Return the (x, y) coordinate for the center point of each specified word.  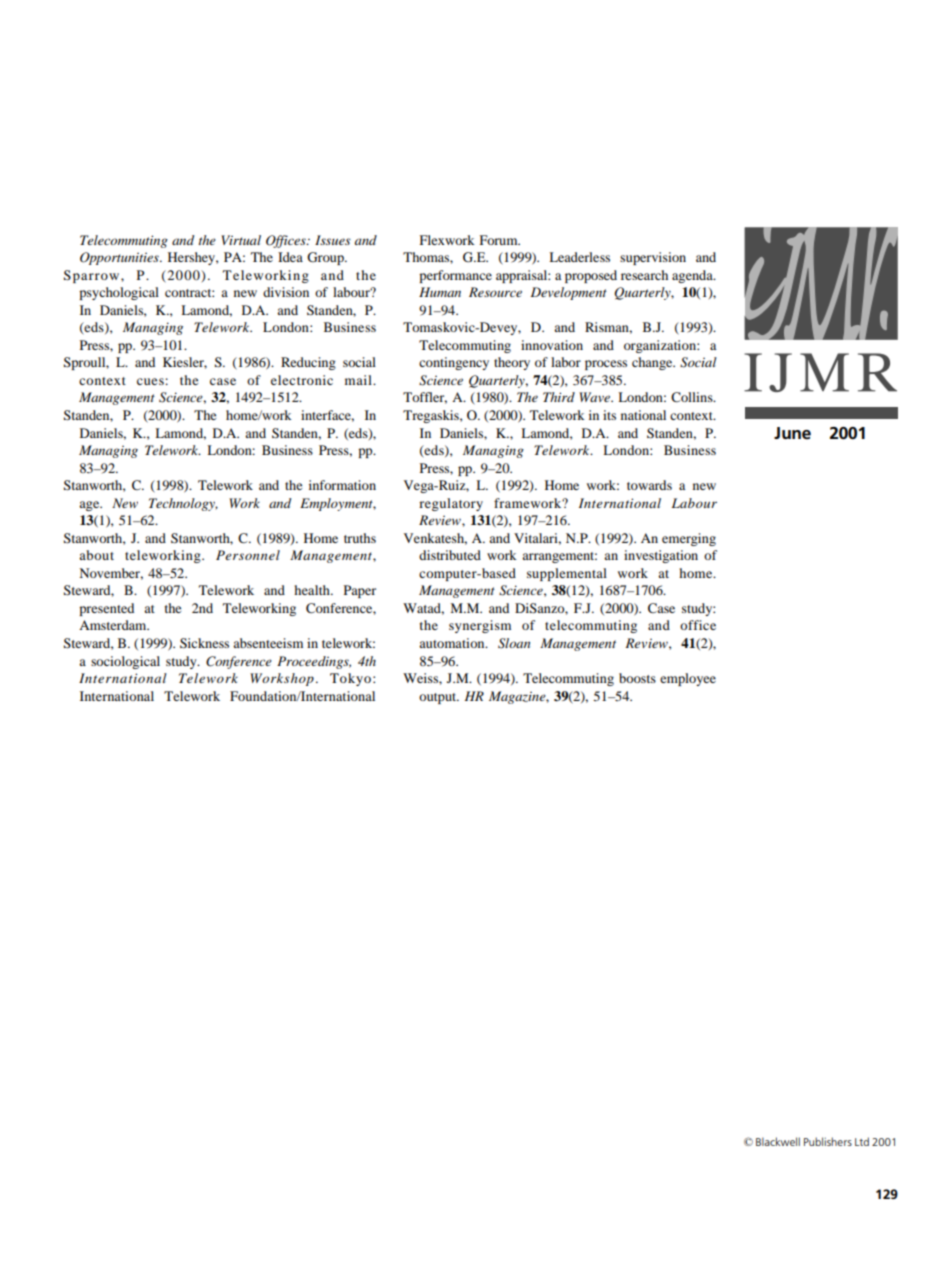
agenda (693, 276)
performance (455, 276)
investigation (661, 556)
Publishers (828, 1141)
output (439, 698)
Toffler (425, 398)
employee (688, 679)
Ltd (862, 1141)
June (792, 433)
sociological (125, 662)
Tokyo (350, 679)
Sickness (204, 643)
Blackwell (778, 1141)
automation (453, 643)
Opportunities (120, 258)
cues (151, 381)
